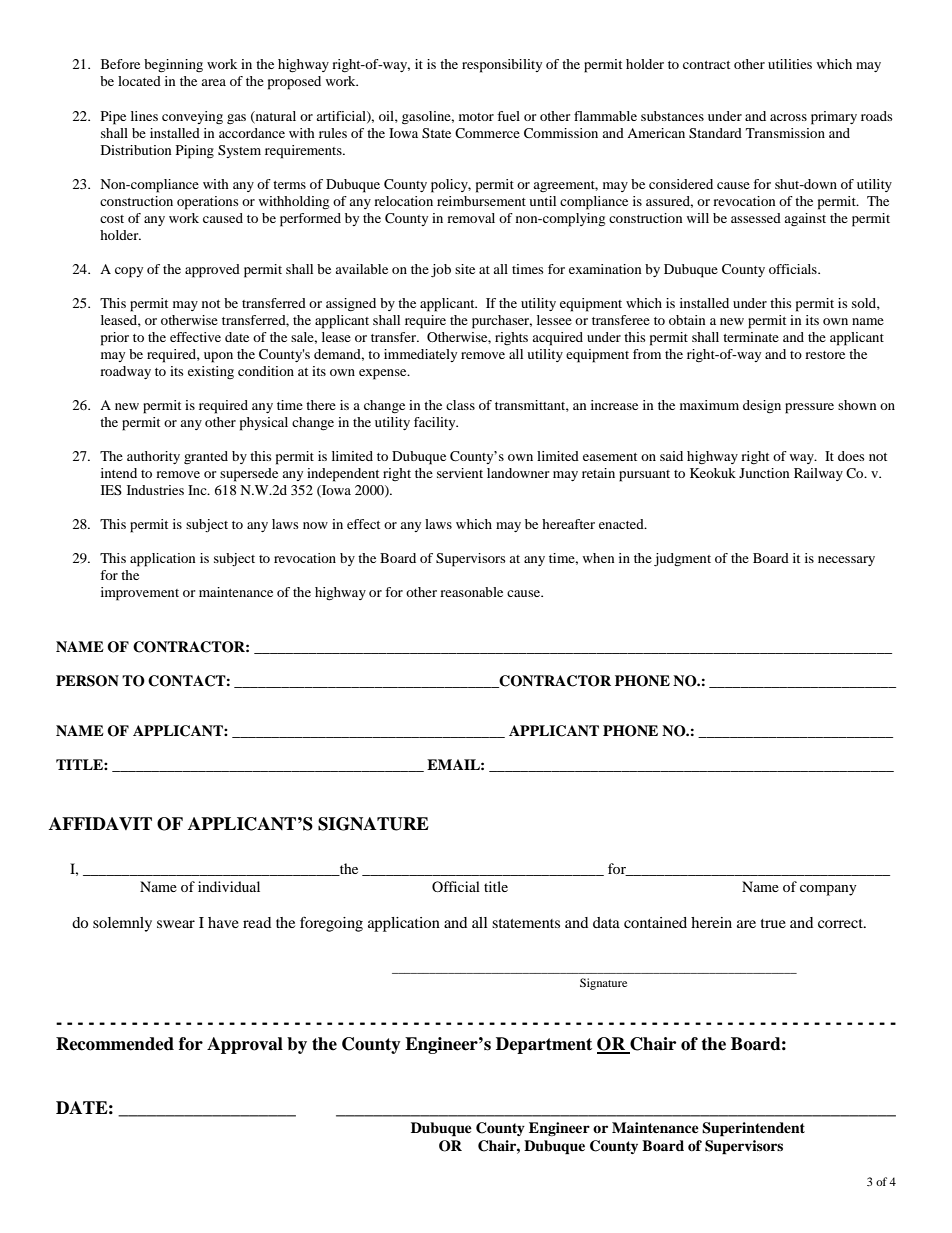 The width and height of the screenshot is (952, 1233). Describe the element at coordinates (471, 592) in the screenshot. I see `reasonable` at that location.
